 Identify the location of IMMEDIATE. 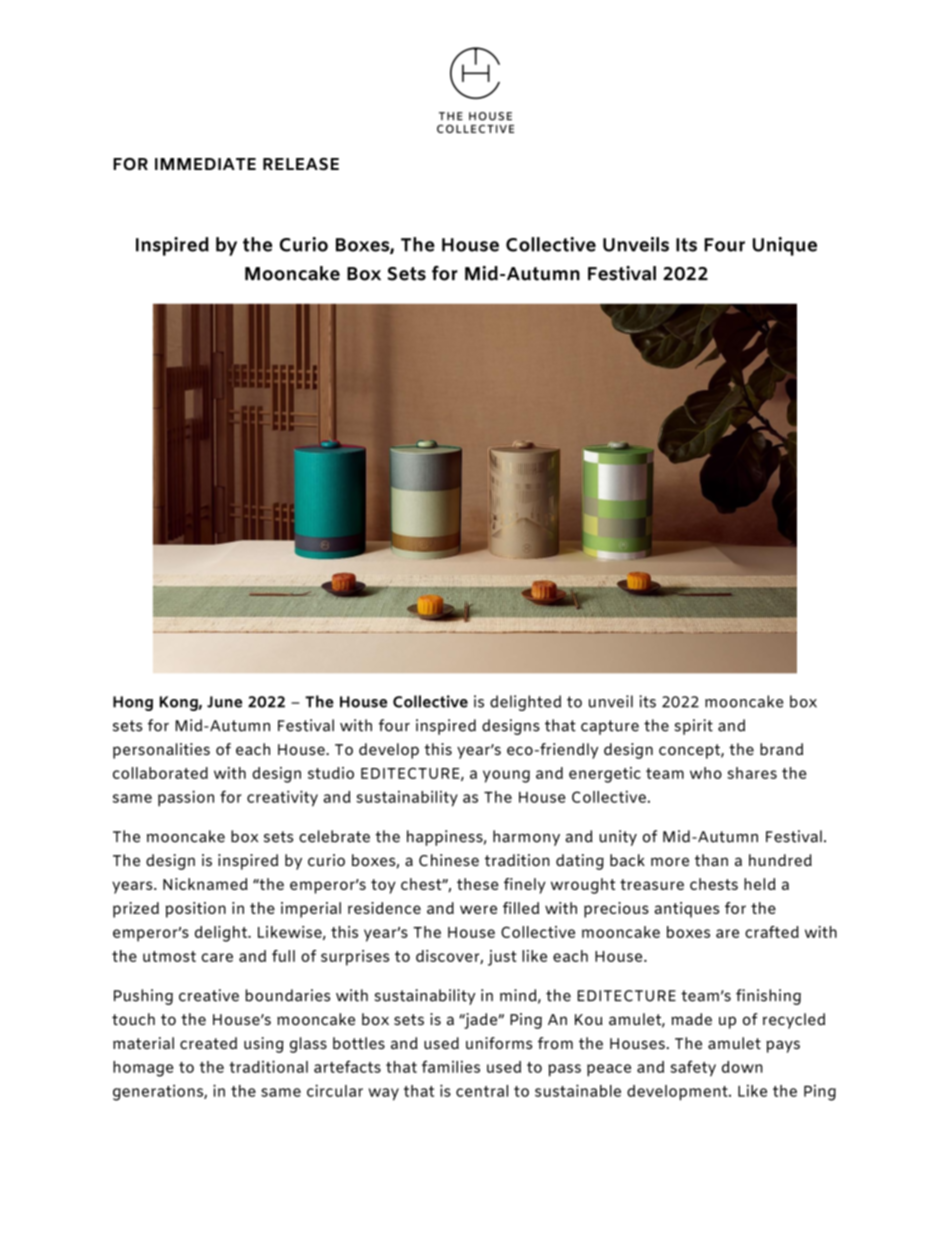
(205, 164).
